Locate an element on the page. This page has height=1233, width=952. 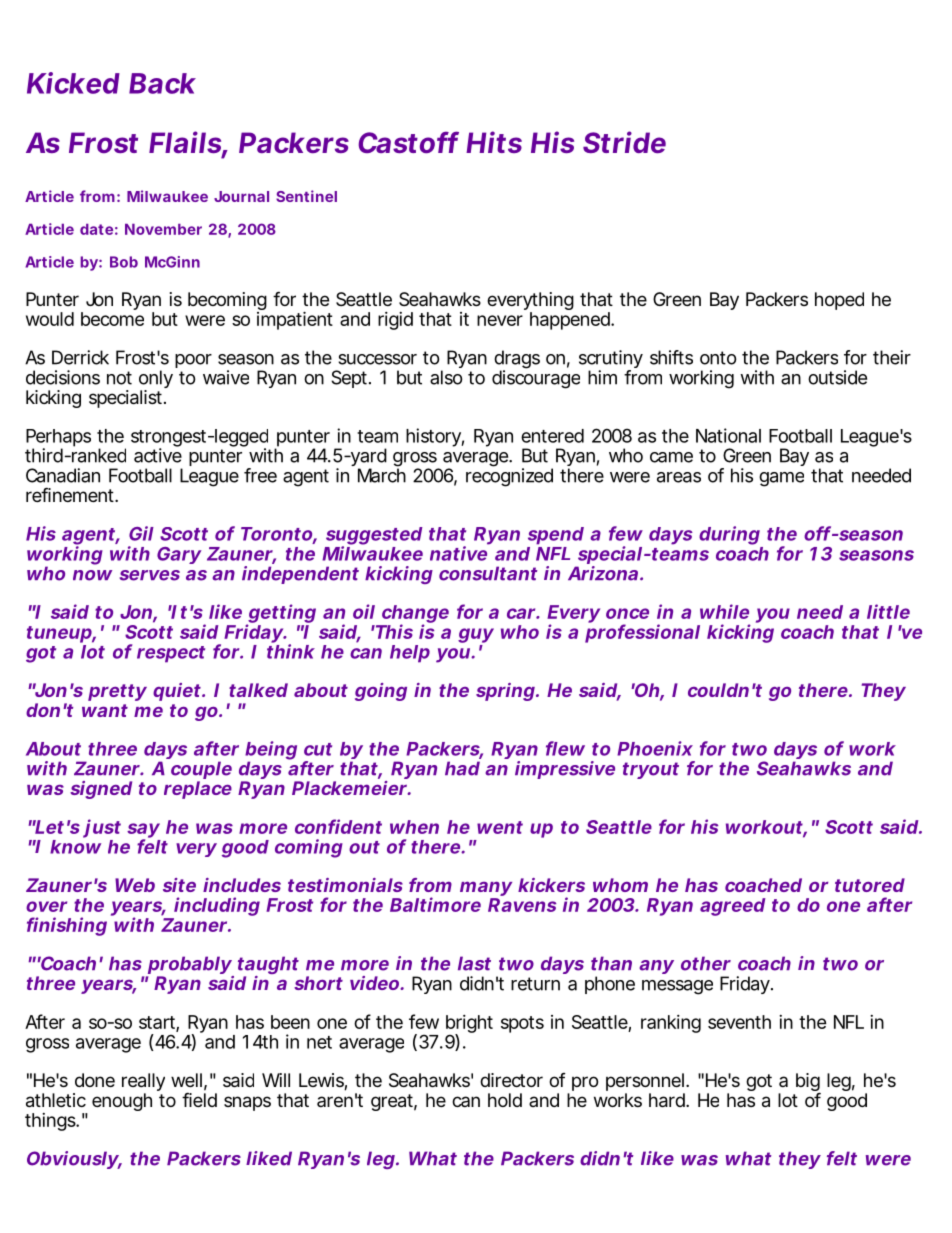
start is located at coordinates (158, 1023).
